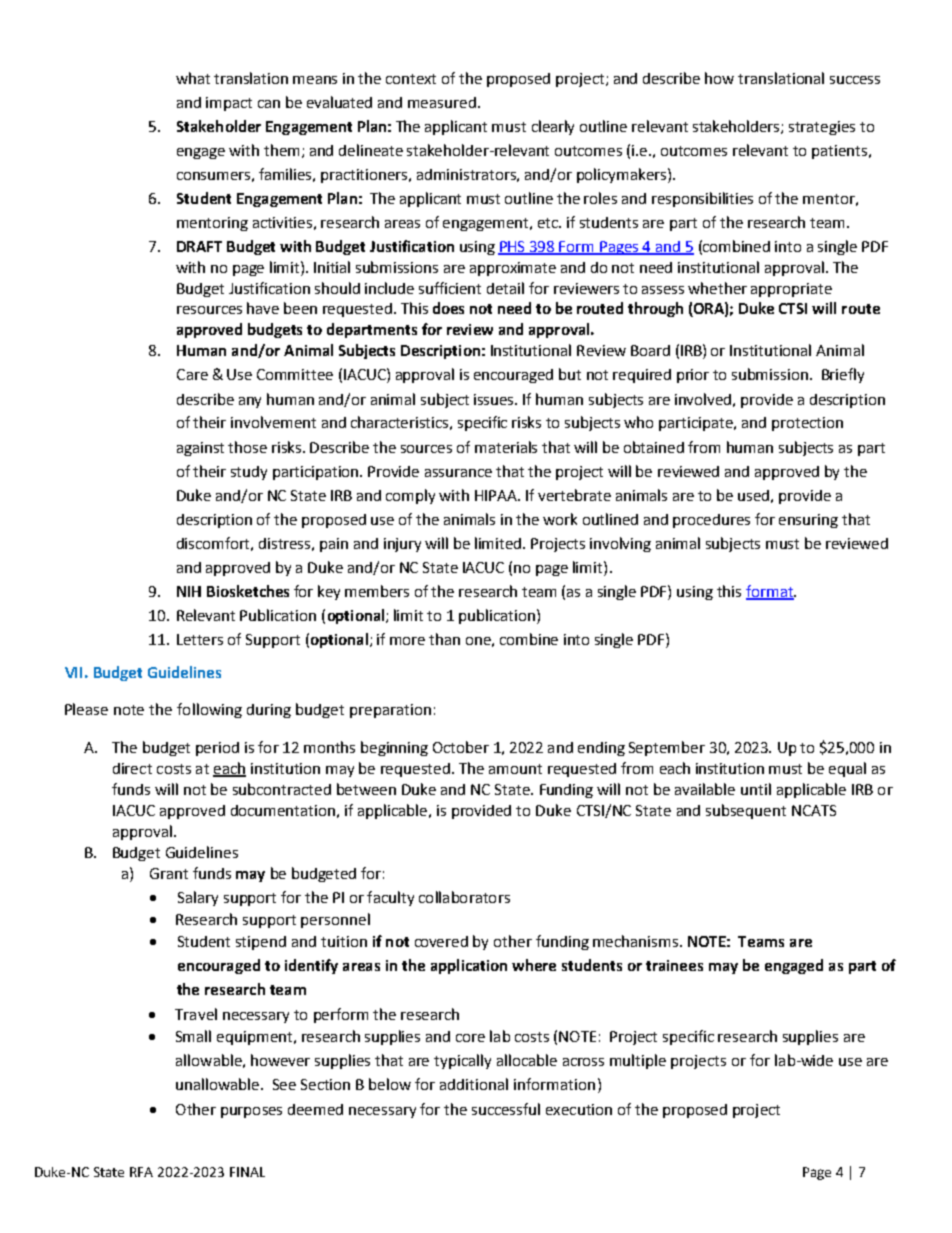 This image has height=1233, width=952. I want to click on additional, so click(474, 1084).
